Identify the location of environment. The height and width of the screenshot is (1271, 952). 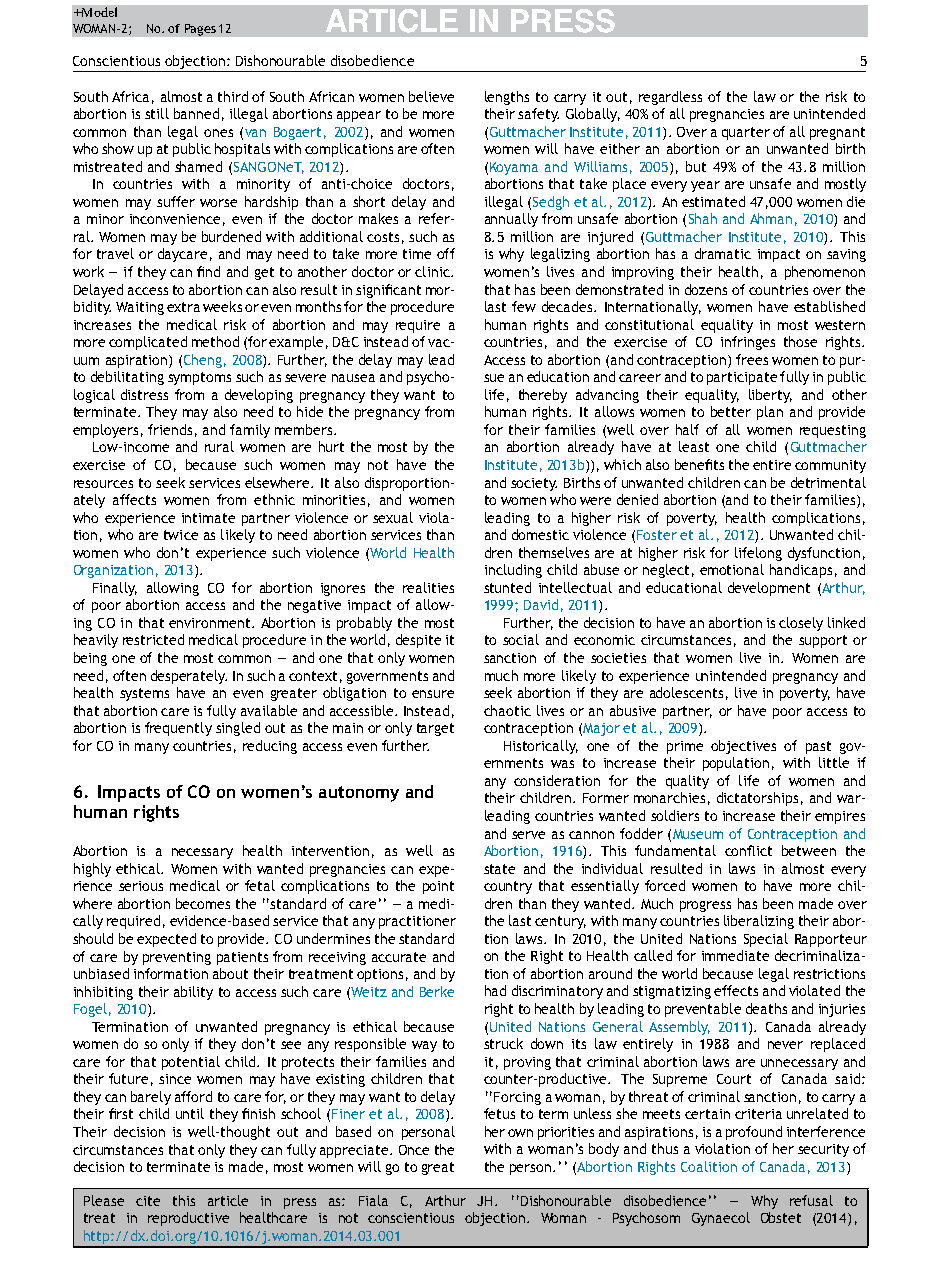
(211, 623).
